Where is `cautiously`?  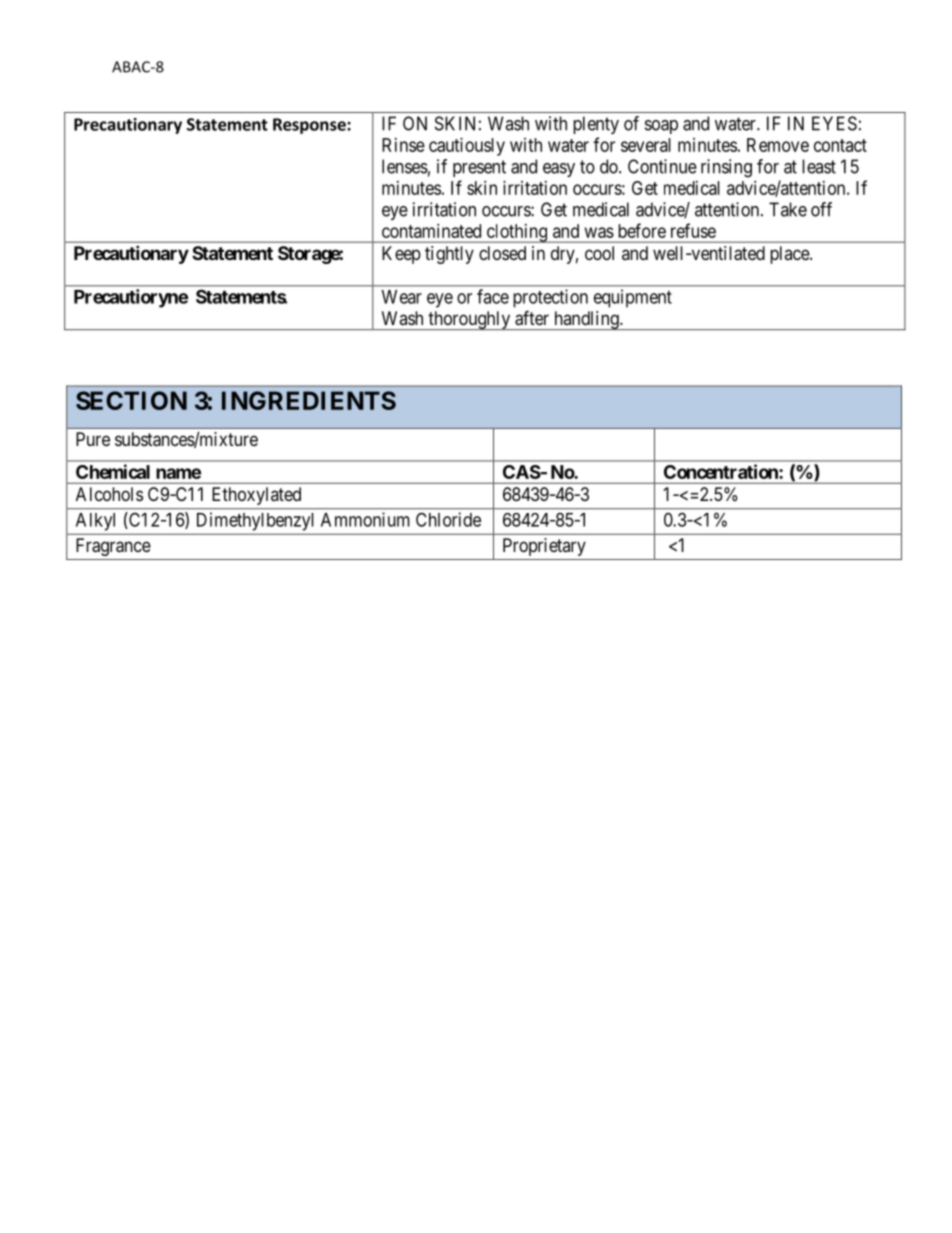
cautiously is located at coordinates (467, 147).
